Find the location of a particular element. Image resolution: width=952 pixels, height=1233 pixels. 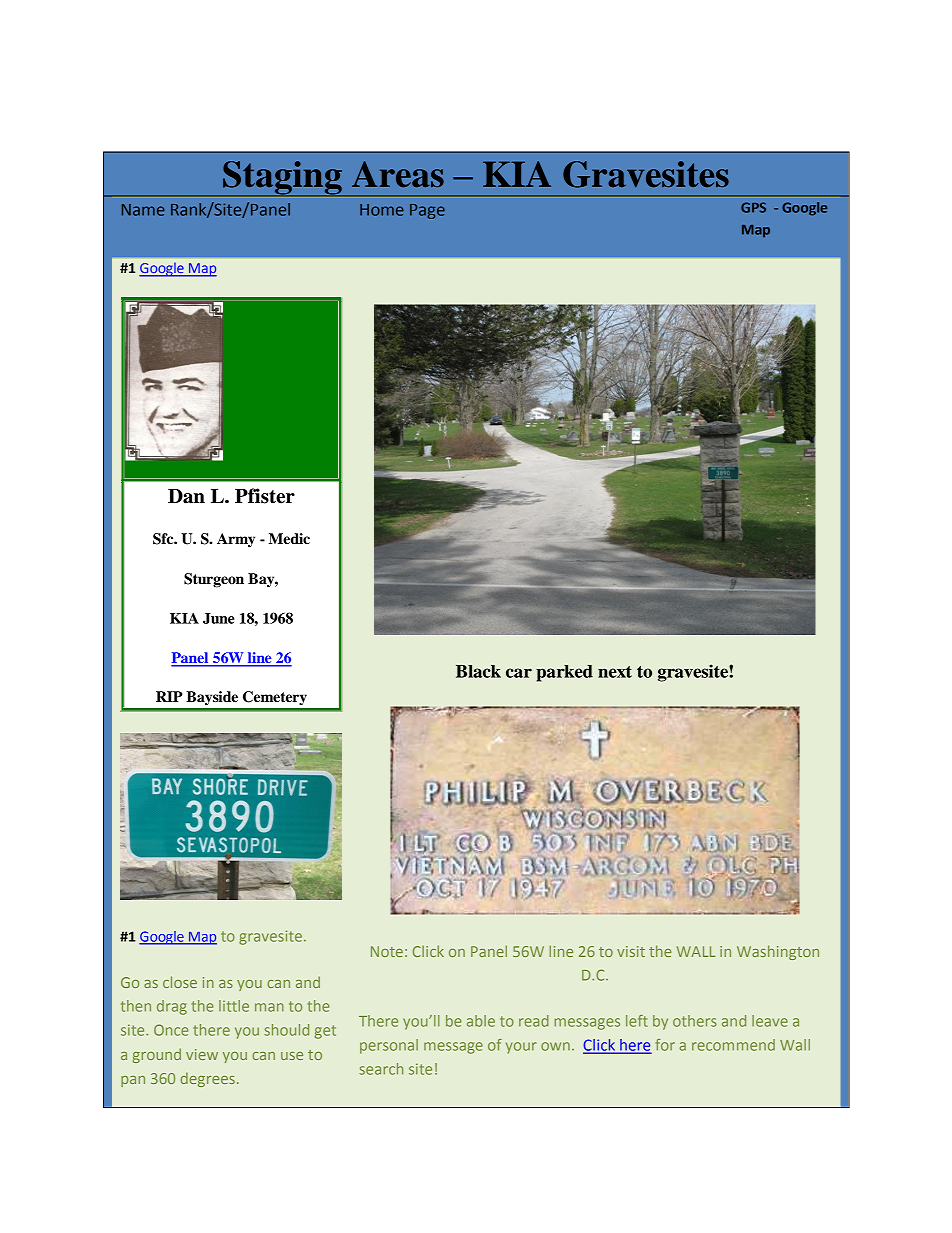

Page is located at coordinates (427, 211).
